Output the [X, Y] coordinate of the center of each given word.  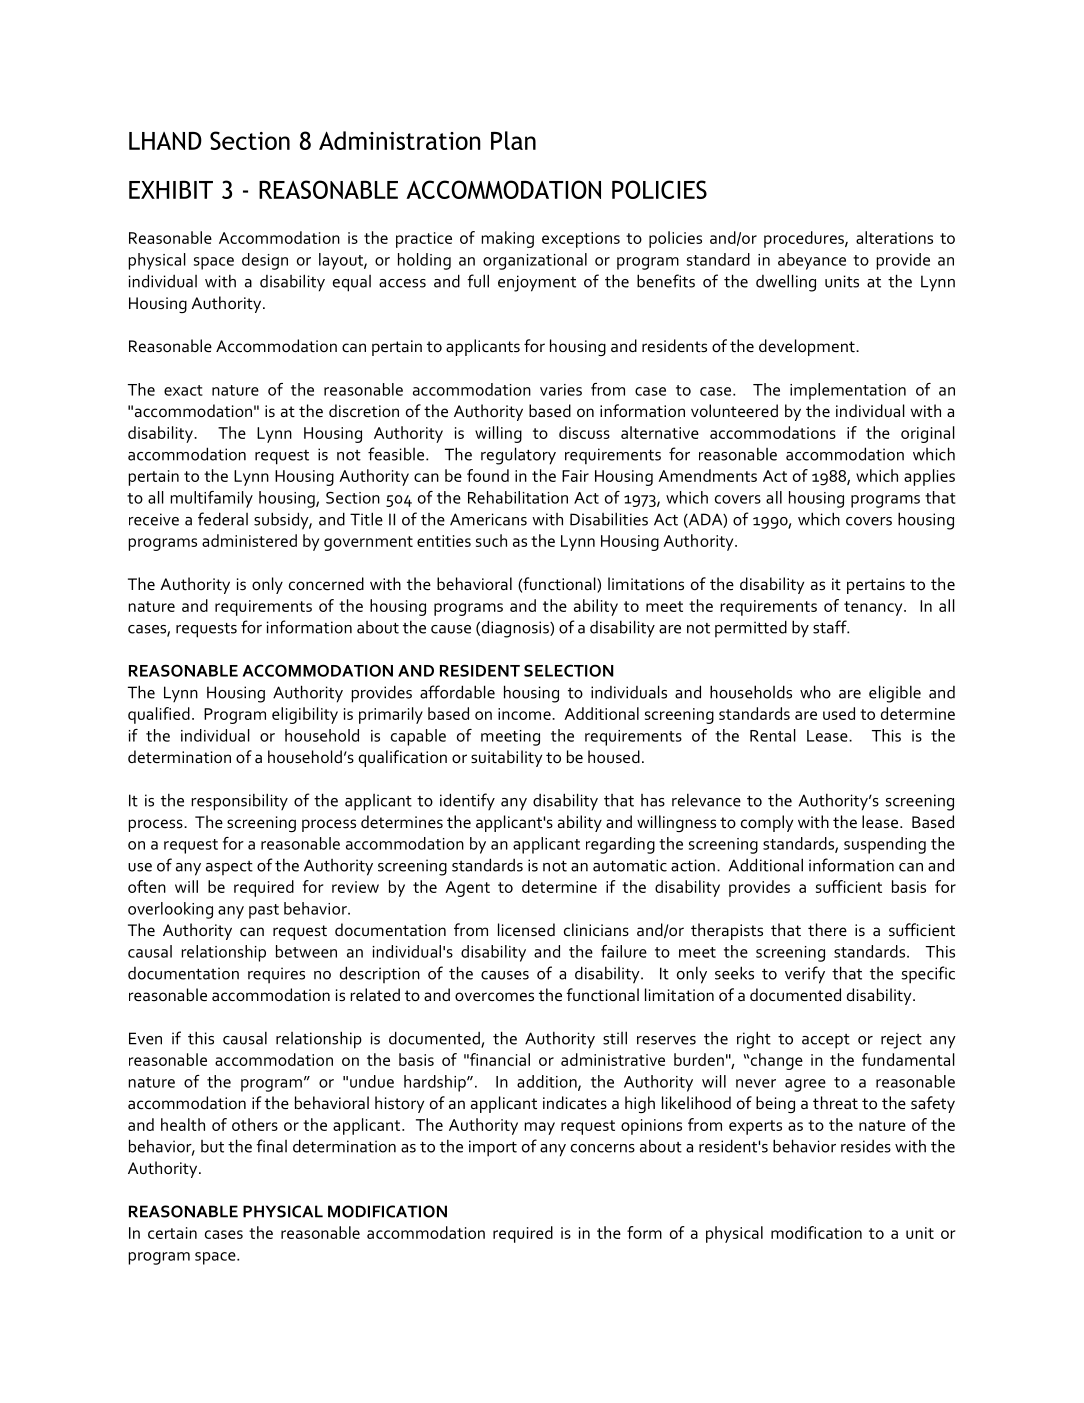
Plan [513, 140]
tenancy [874, 608]
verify [805, 975]
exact [183, 390]
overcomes [494, 997]
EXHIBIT [171, 189]
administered [249, 540]
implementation [848, 391]
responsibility [239, 802]
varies [561, 390]
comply [767, 823]
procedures [805, 239]
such [491, 540]
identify [467, 801]
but [212, 1146]
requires [276, 975]
